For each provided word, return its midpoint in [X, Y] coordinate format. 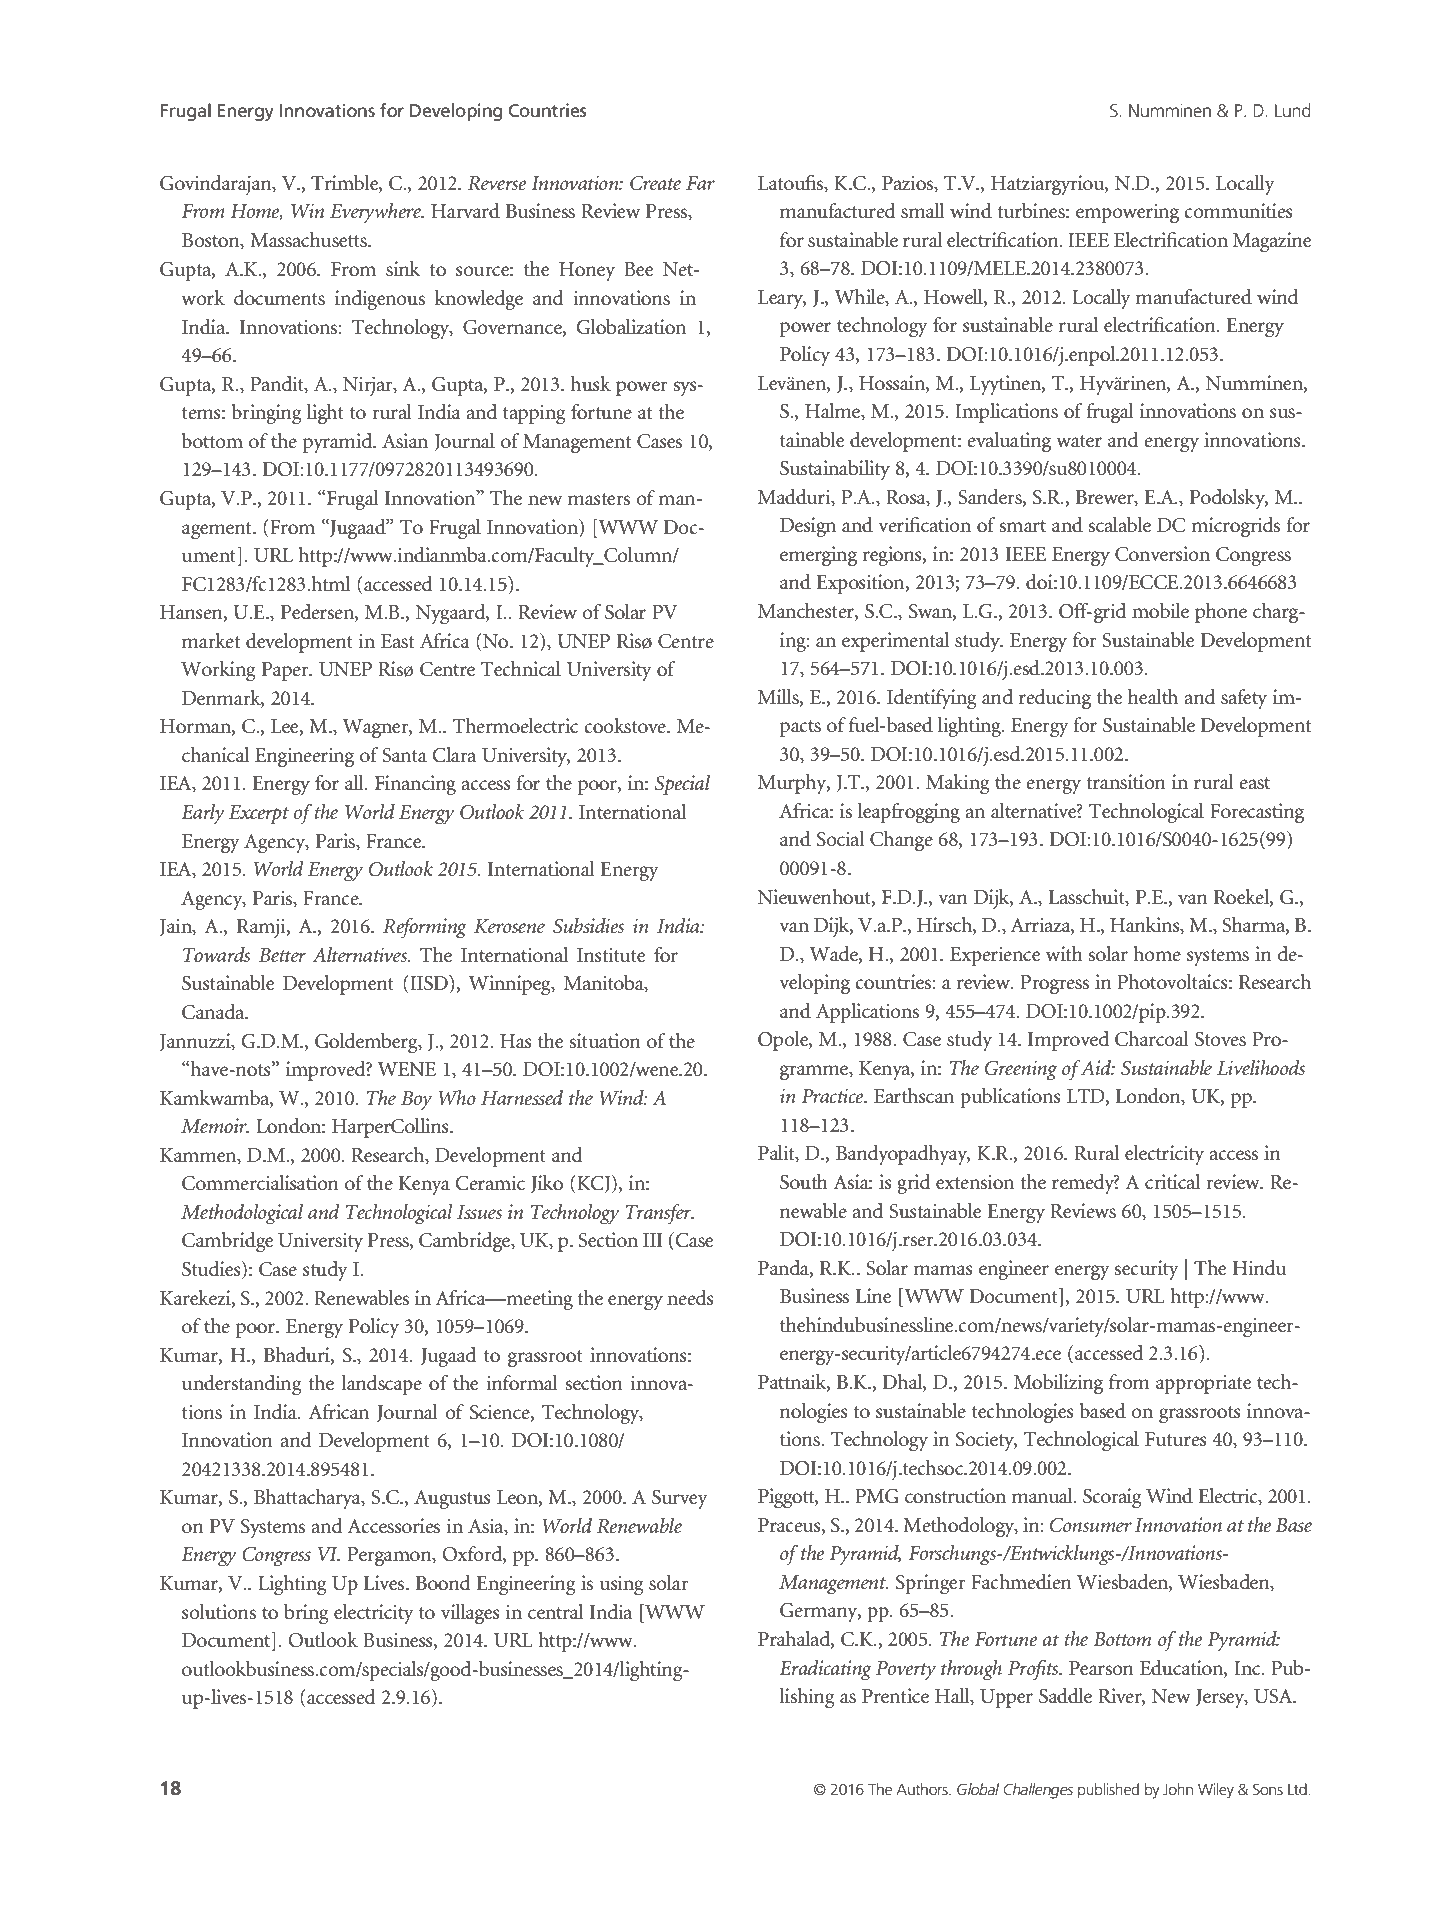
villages [470, 1614]
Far [700, 183]
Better [282, 955]
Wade [835, 954]
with [1064, 953]
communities [1238, 211]
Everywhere [377, 213]
